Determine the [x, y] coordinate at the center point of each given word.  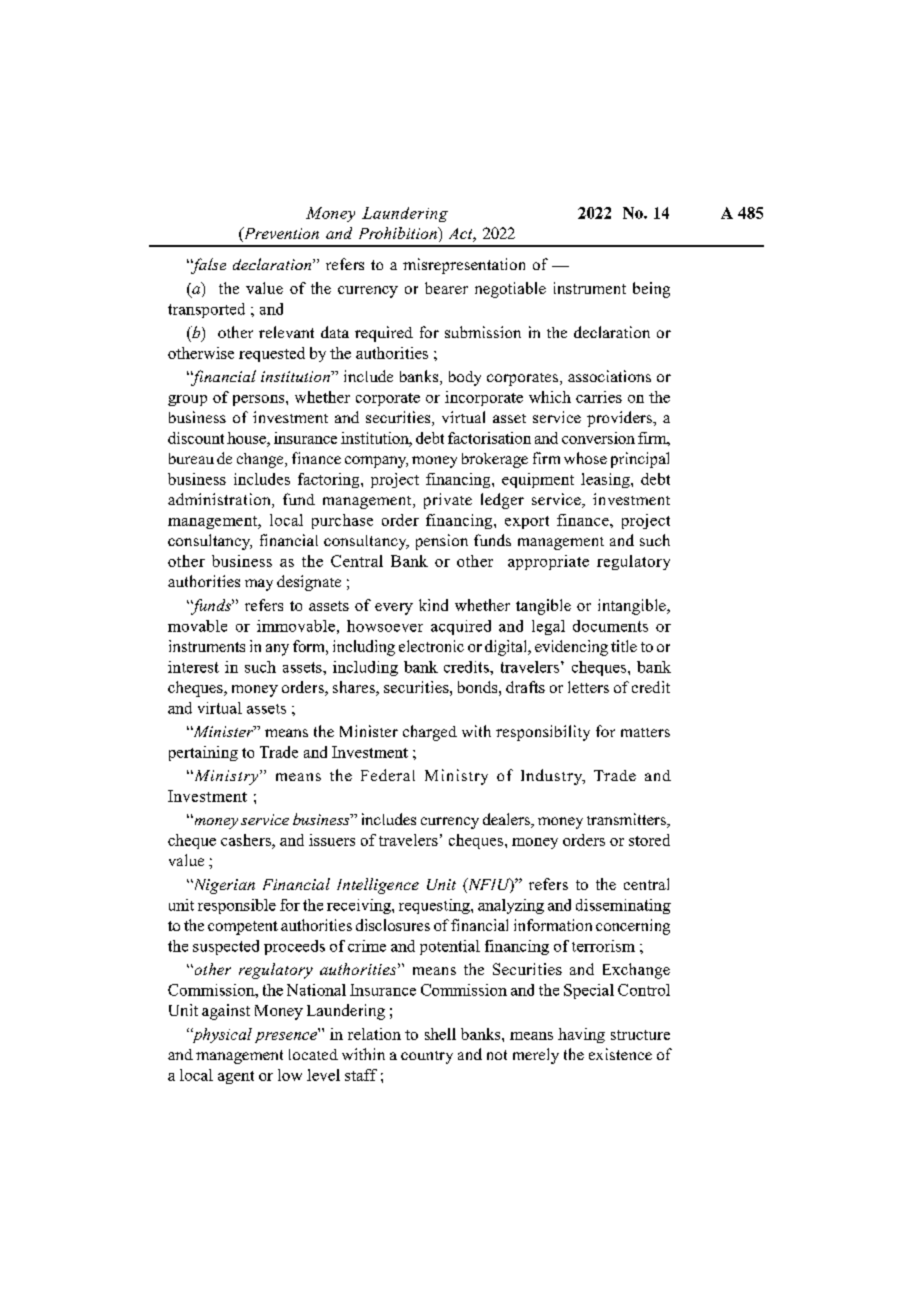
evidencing [571, 648]
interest [193, 667]
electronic [431, 646]
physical [221, 1035]
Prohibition [399, 233]
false [207, 266]
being [651, 290]
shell [440, 1034]
